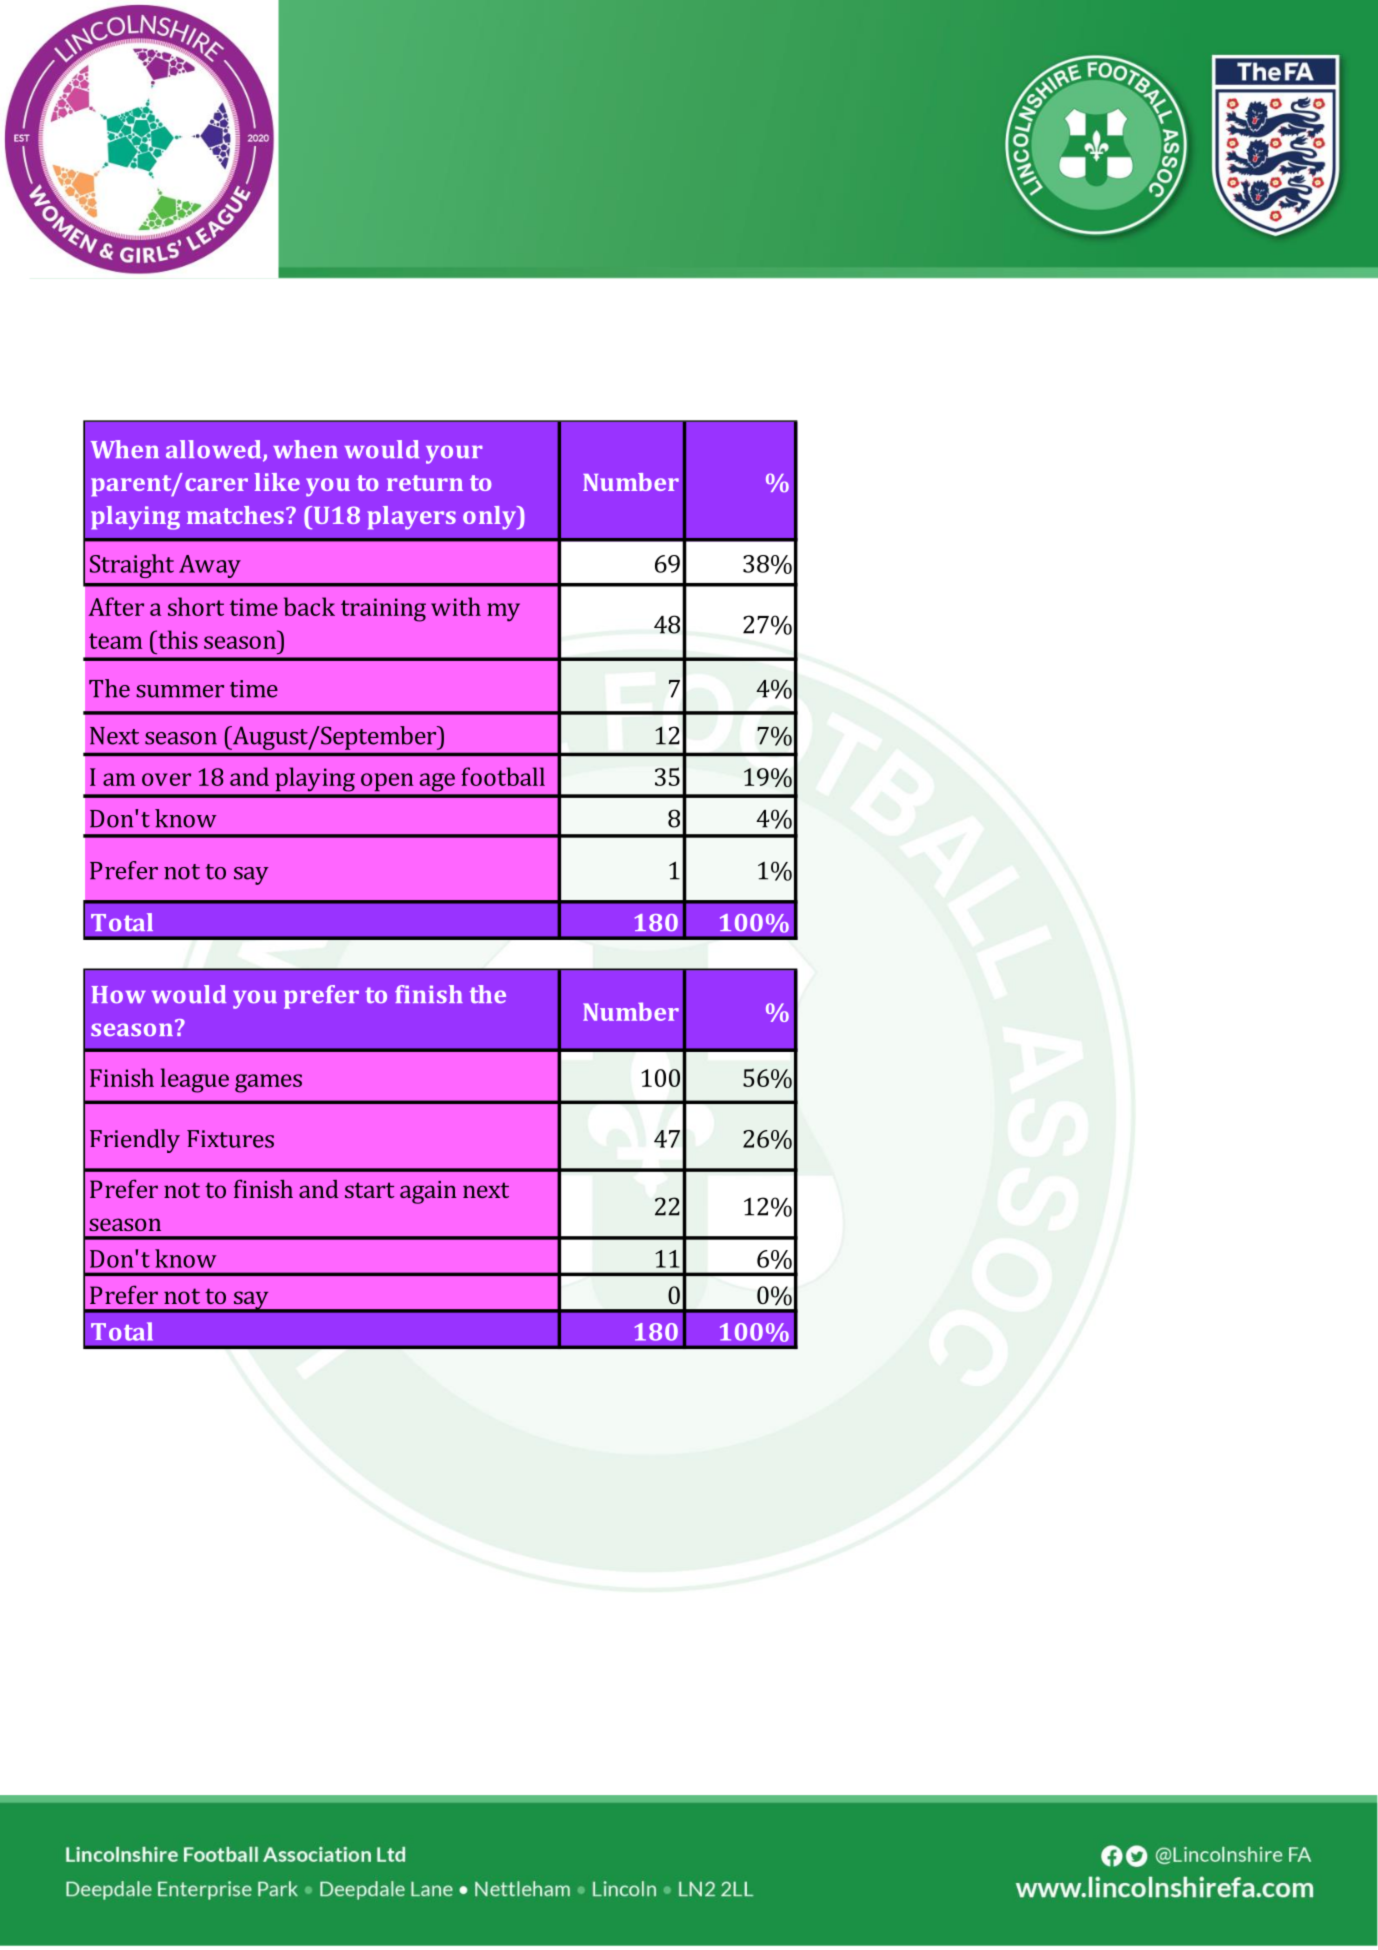 This document has height=1950, width=1378. I want to click on like, so click(277, 482).
